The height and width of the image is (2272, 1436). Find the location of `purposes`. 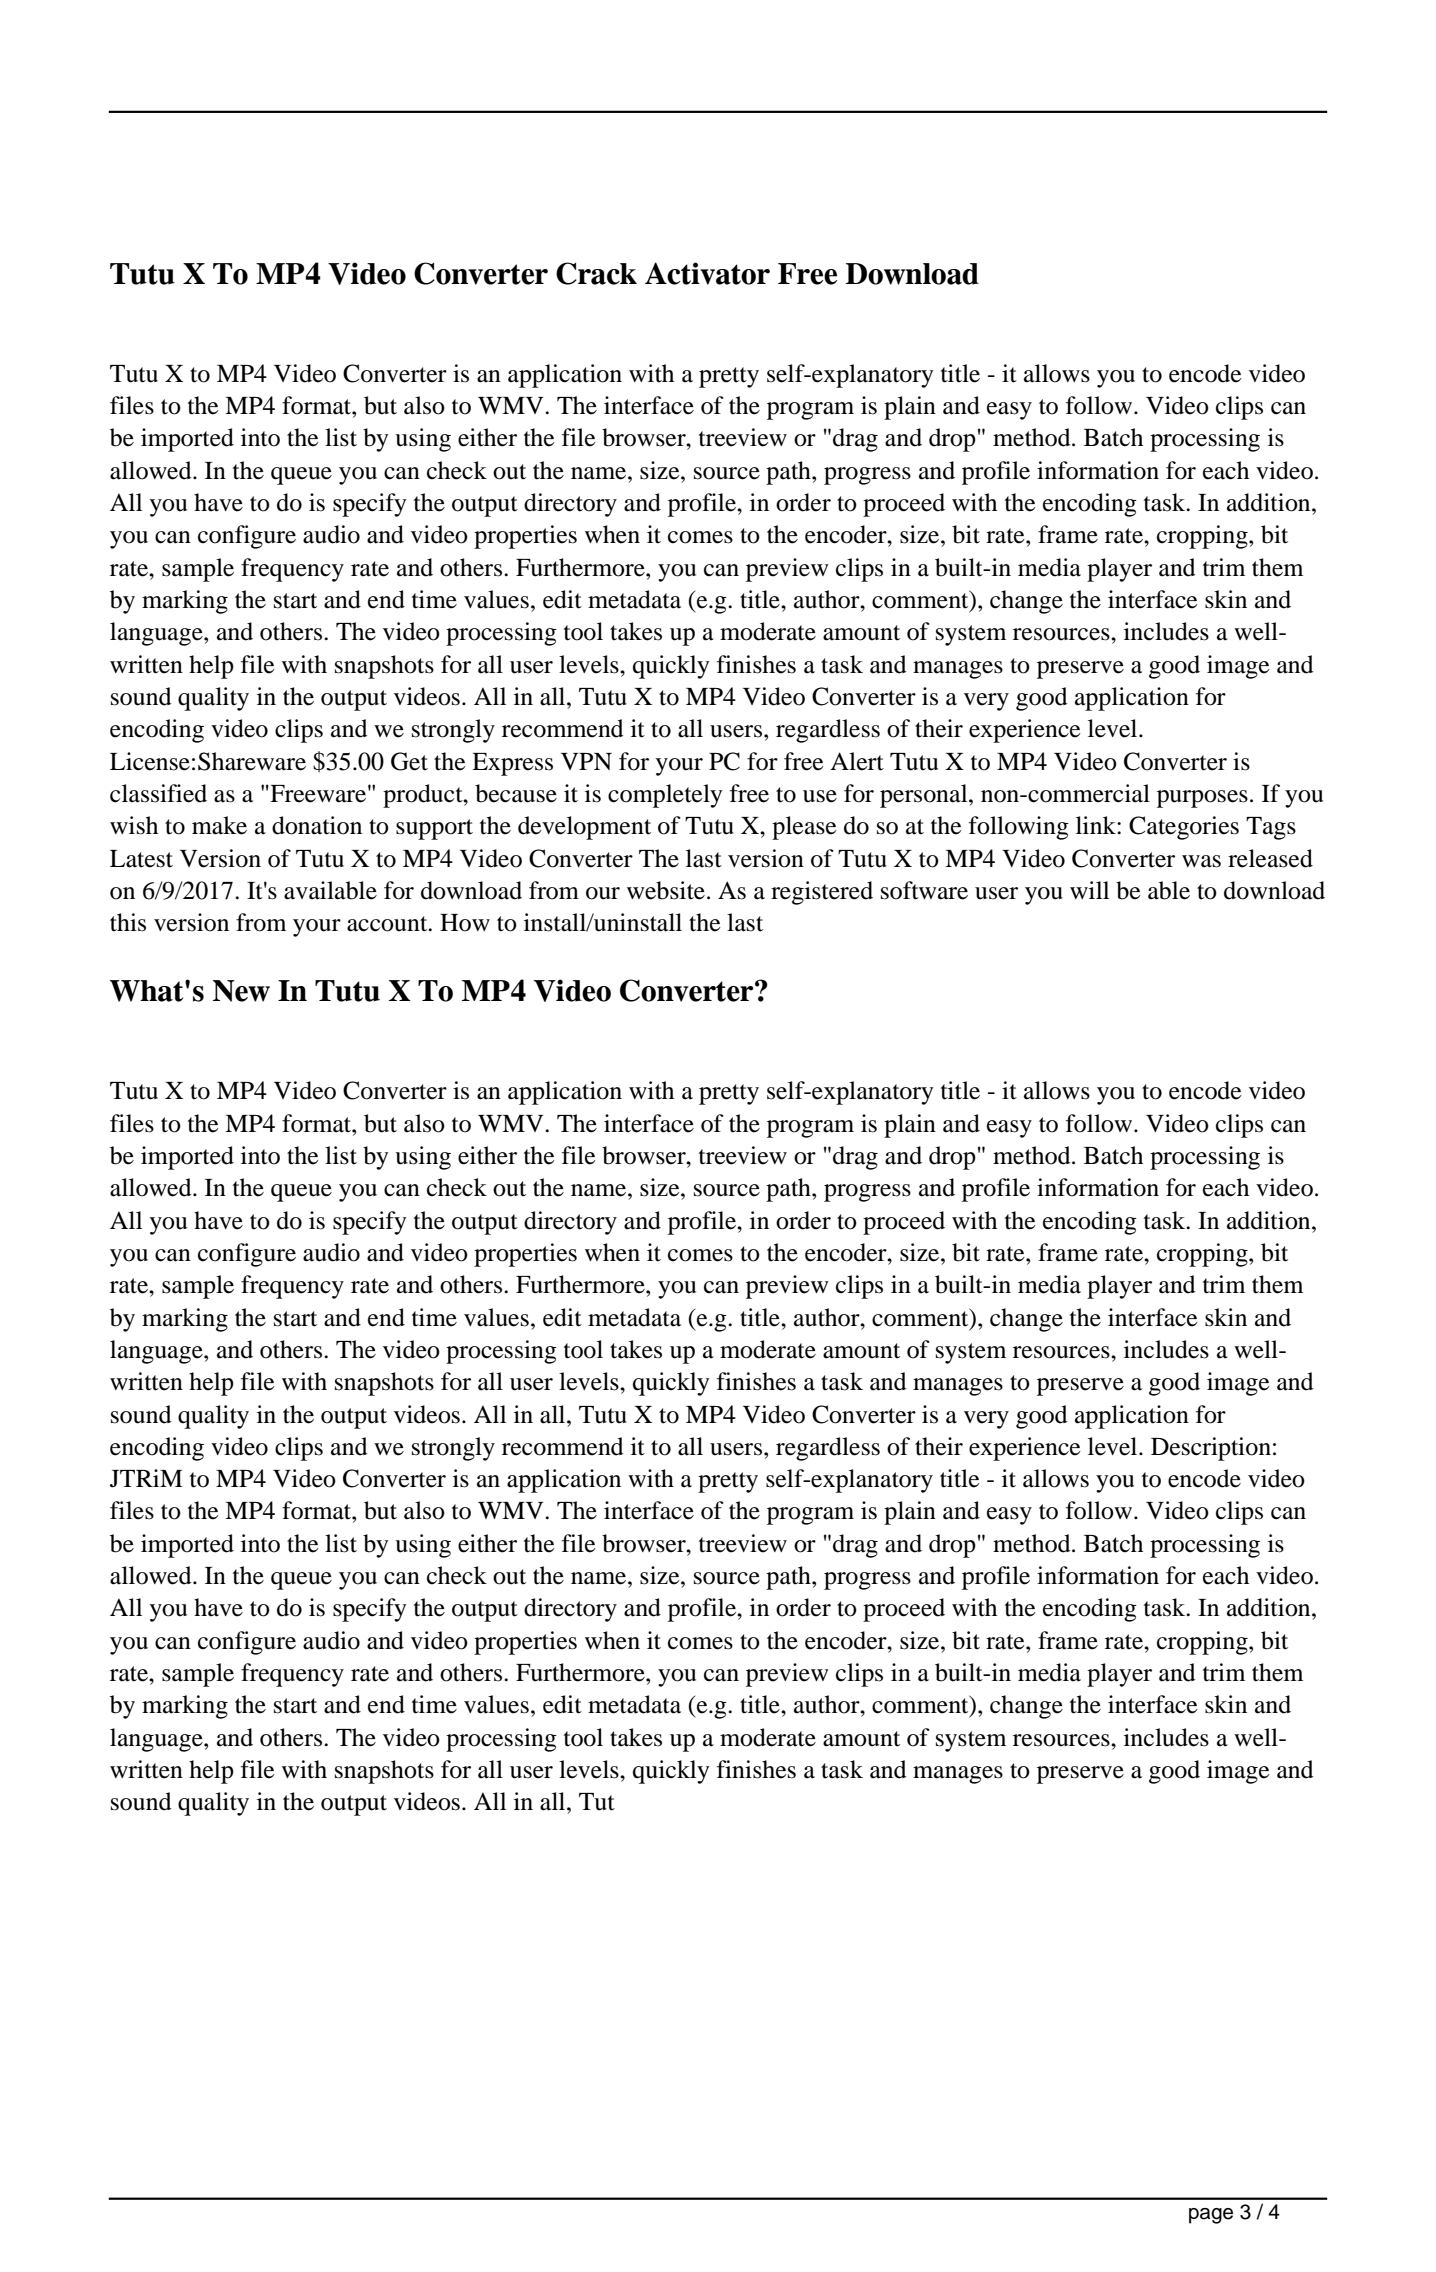

purposes is located at coordinates (1202, 799).
